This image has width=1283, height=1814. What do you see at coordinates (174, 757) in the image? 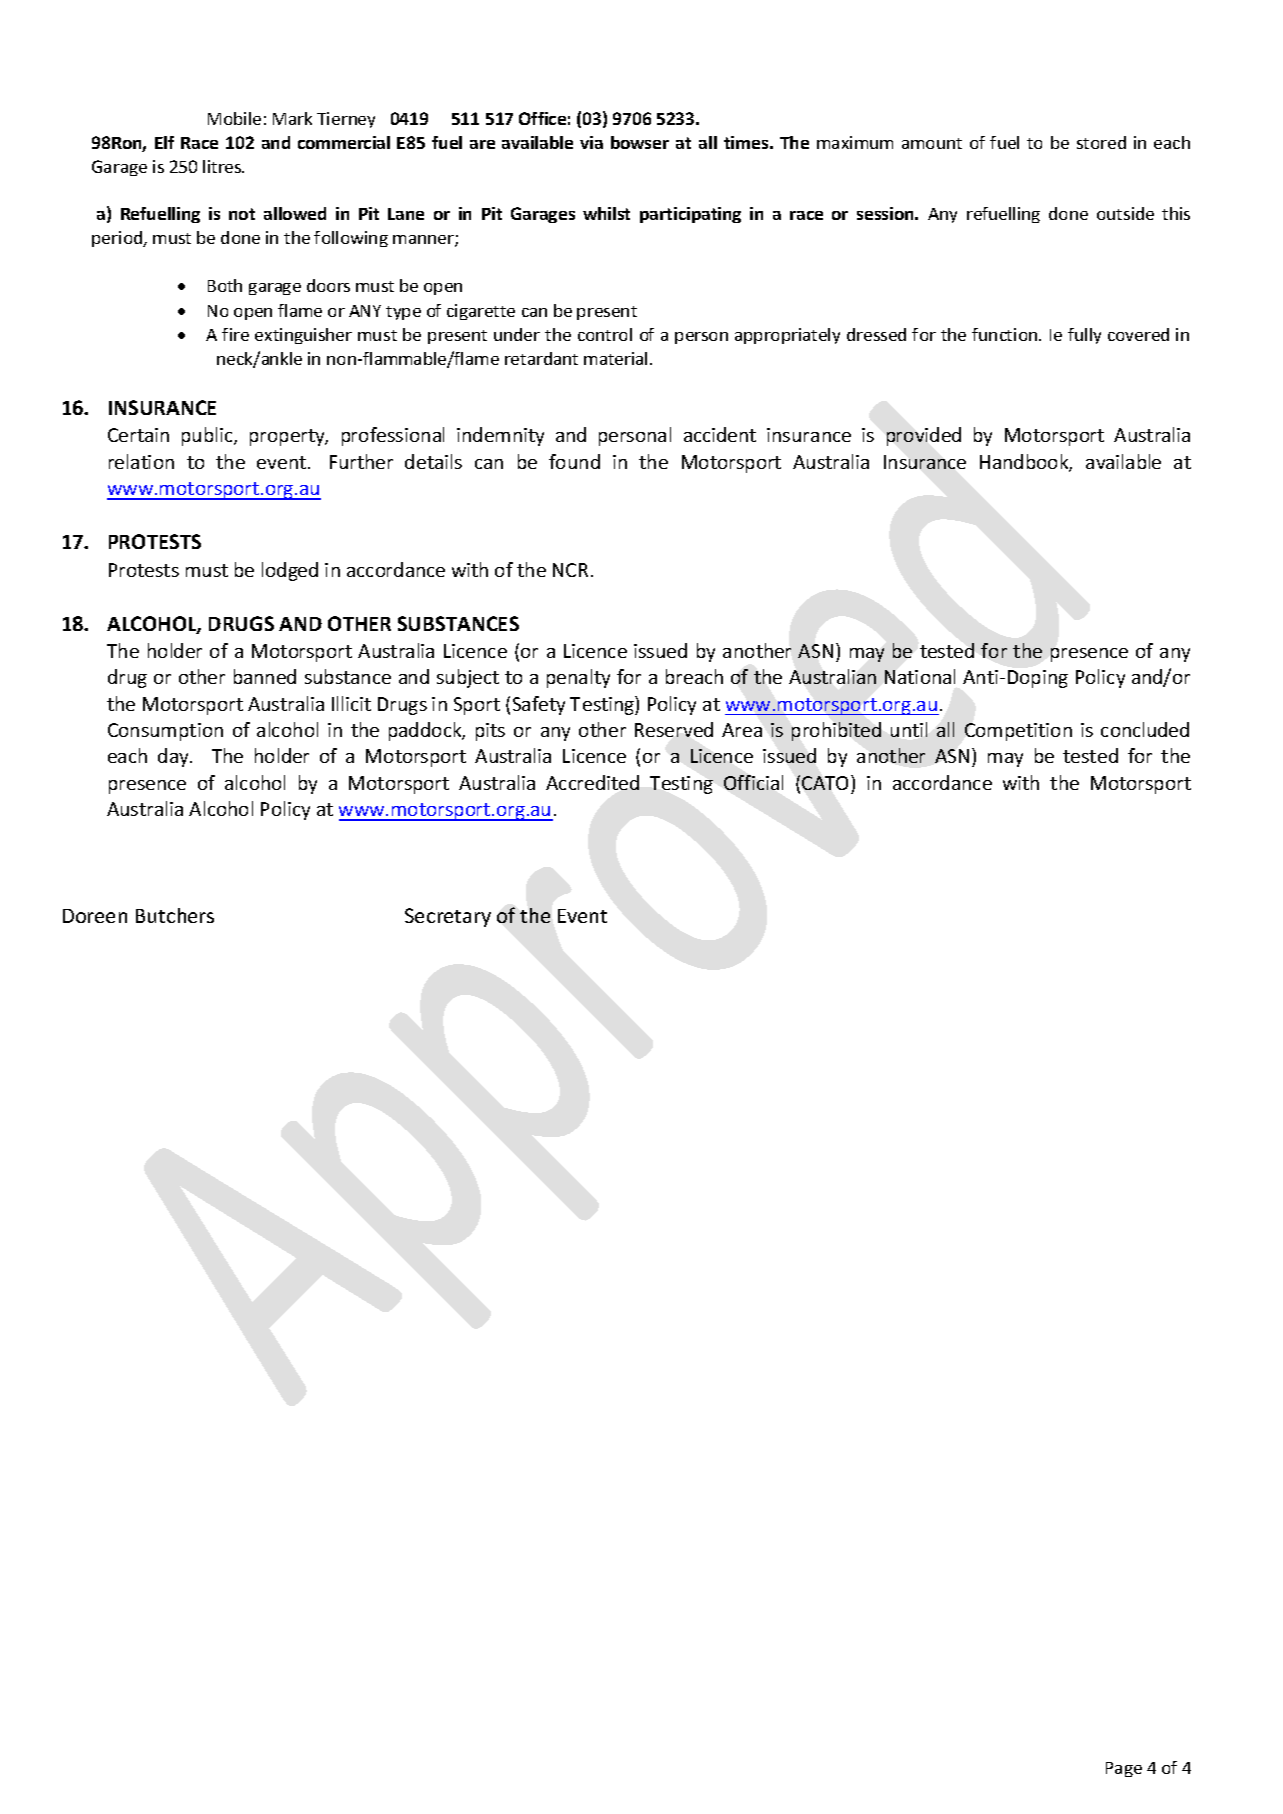
I see `day` at bounding box center [174, 757].
